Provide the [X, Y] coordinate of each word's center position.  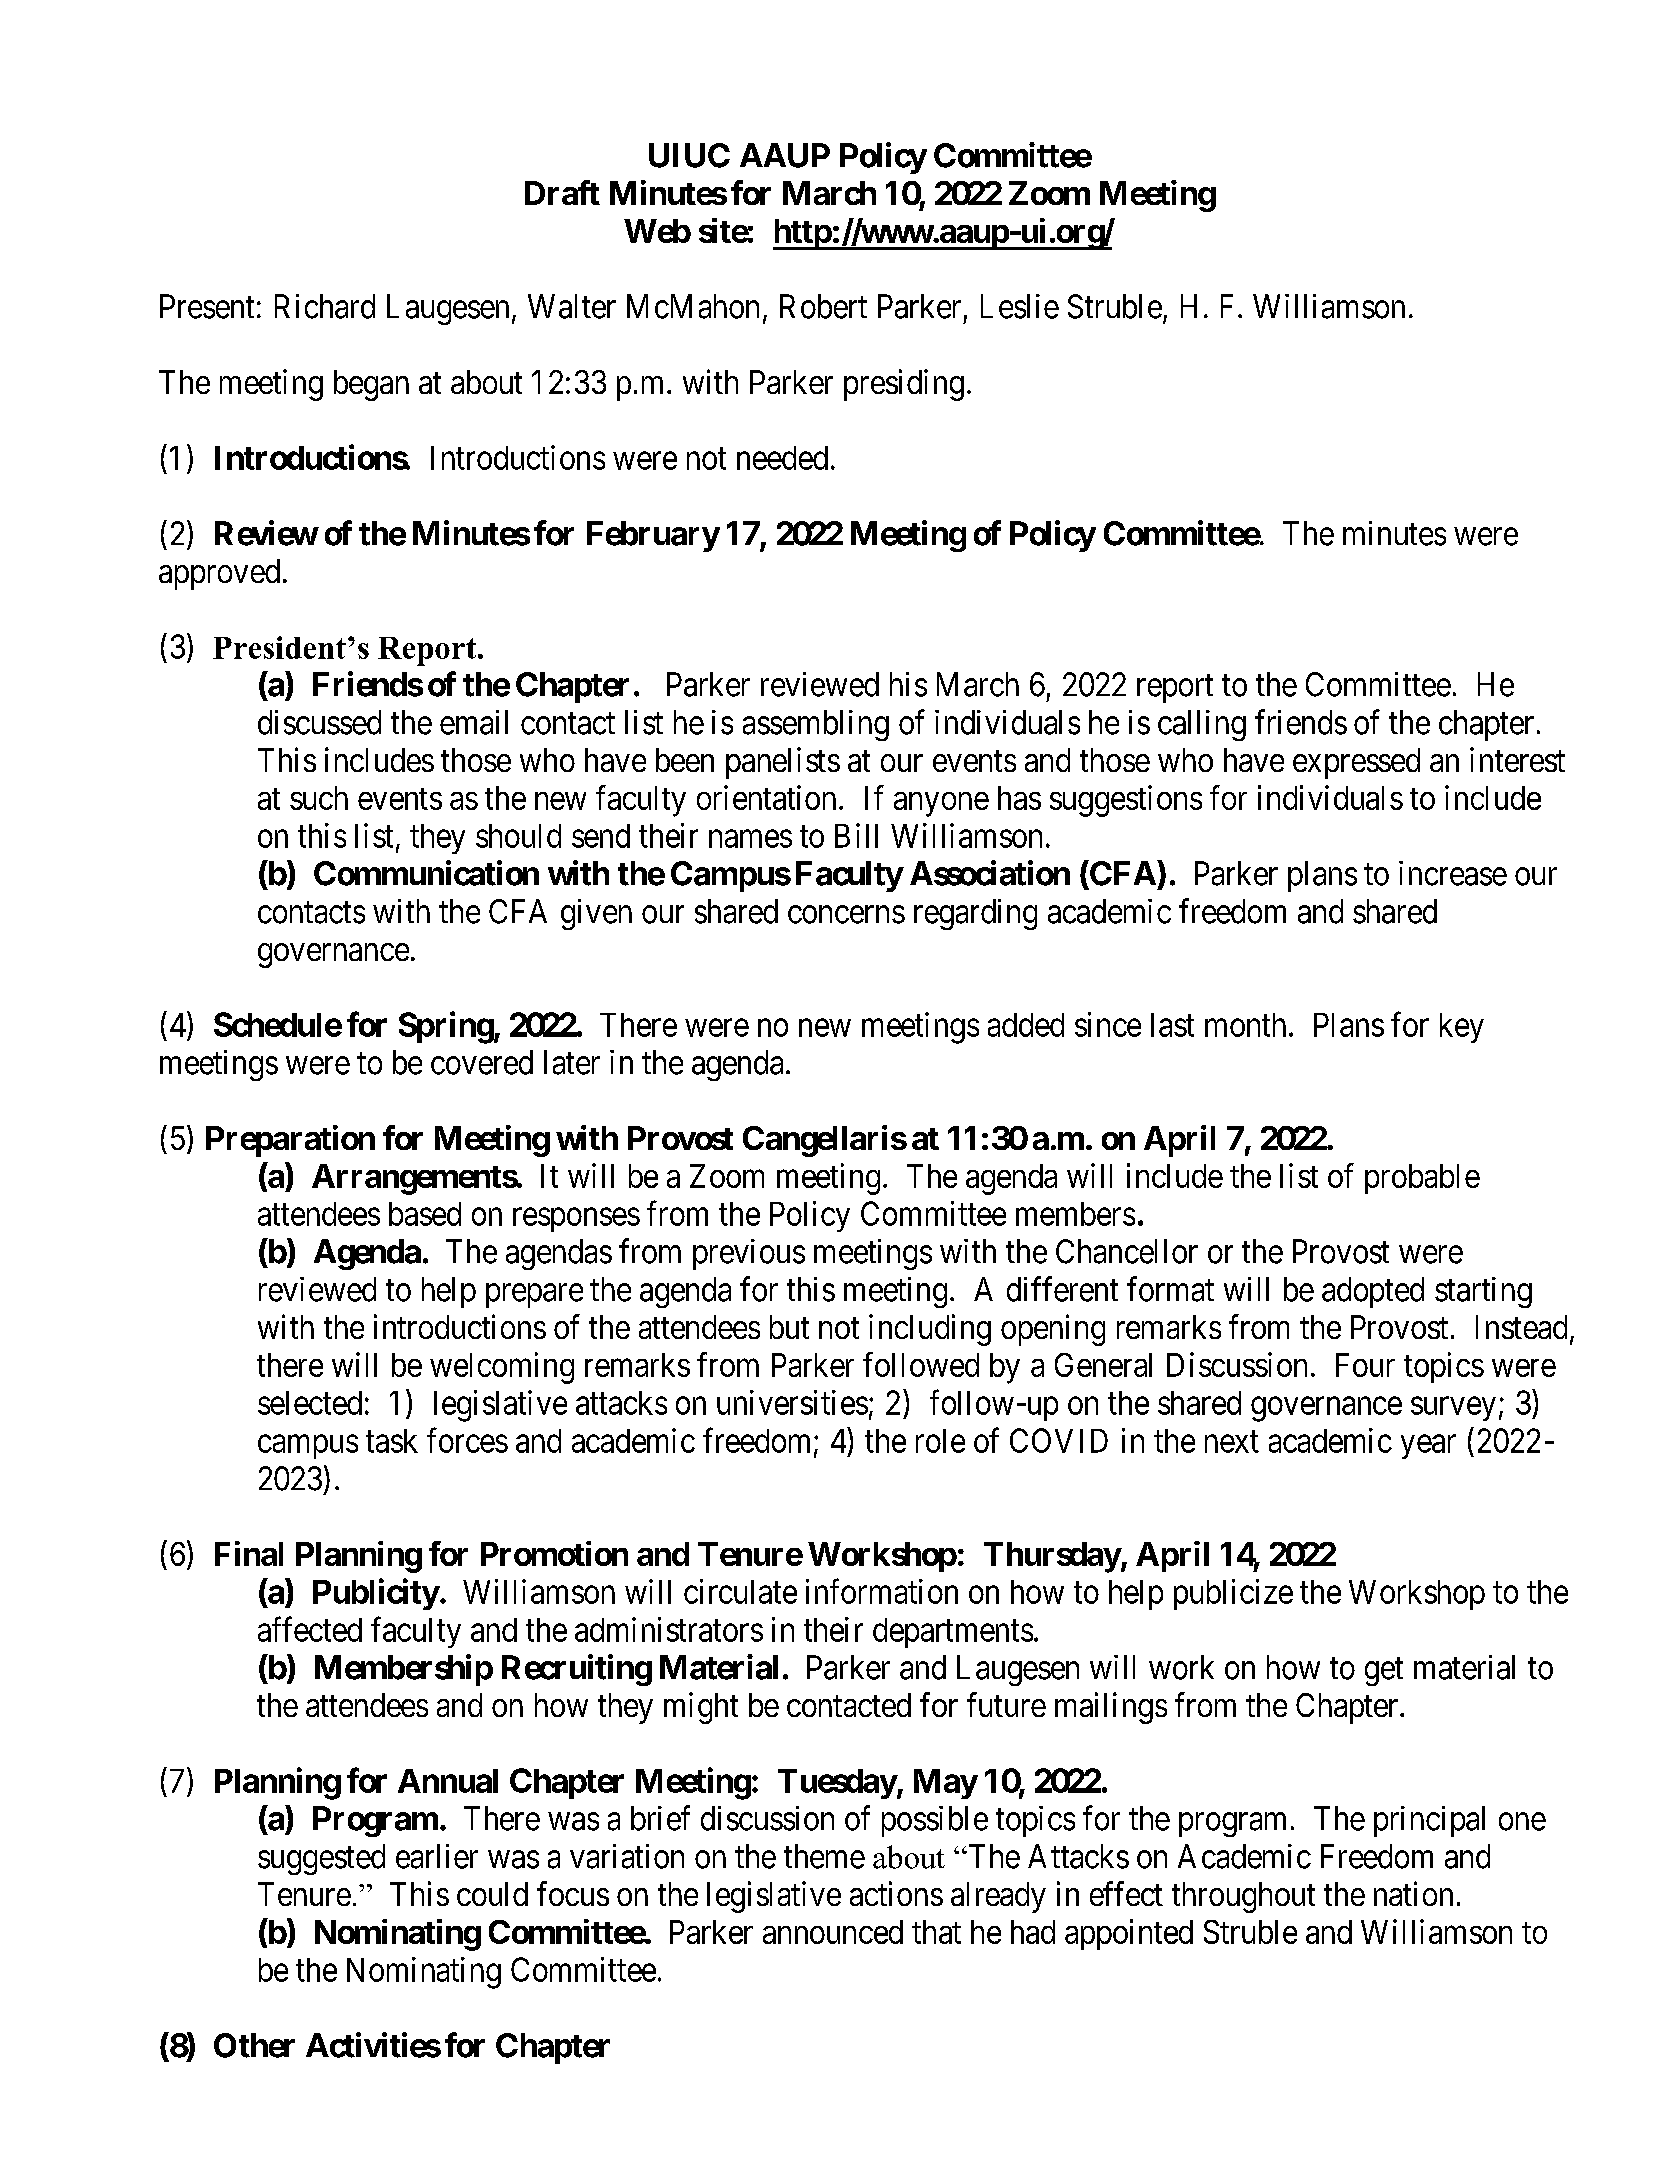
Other [254, 2045]
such [319, 798]
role [940, 1441]
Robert [823, 306]
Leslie [1020, 306]
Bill [856, 835]
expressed [1356, 763]
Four [1365, 1365]
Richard [325, 306]
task [392, 1441]
